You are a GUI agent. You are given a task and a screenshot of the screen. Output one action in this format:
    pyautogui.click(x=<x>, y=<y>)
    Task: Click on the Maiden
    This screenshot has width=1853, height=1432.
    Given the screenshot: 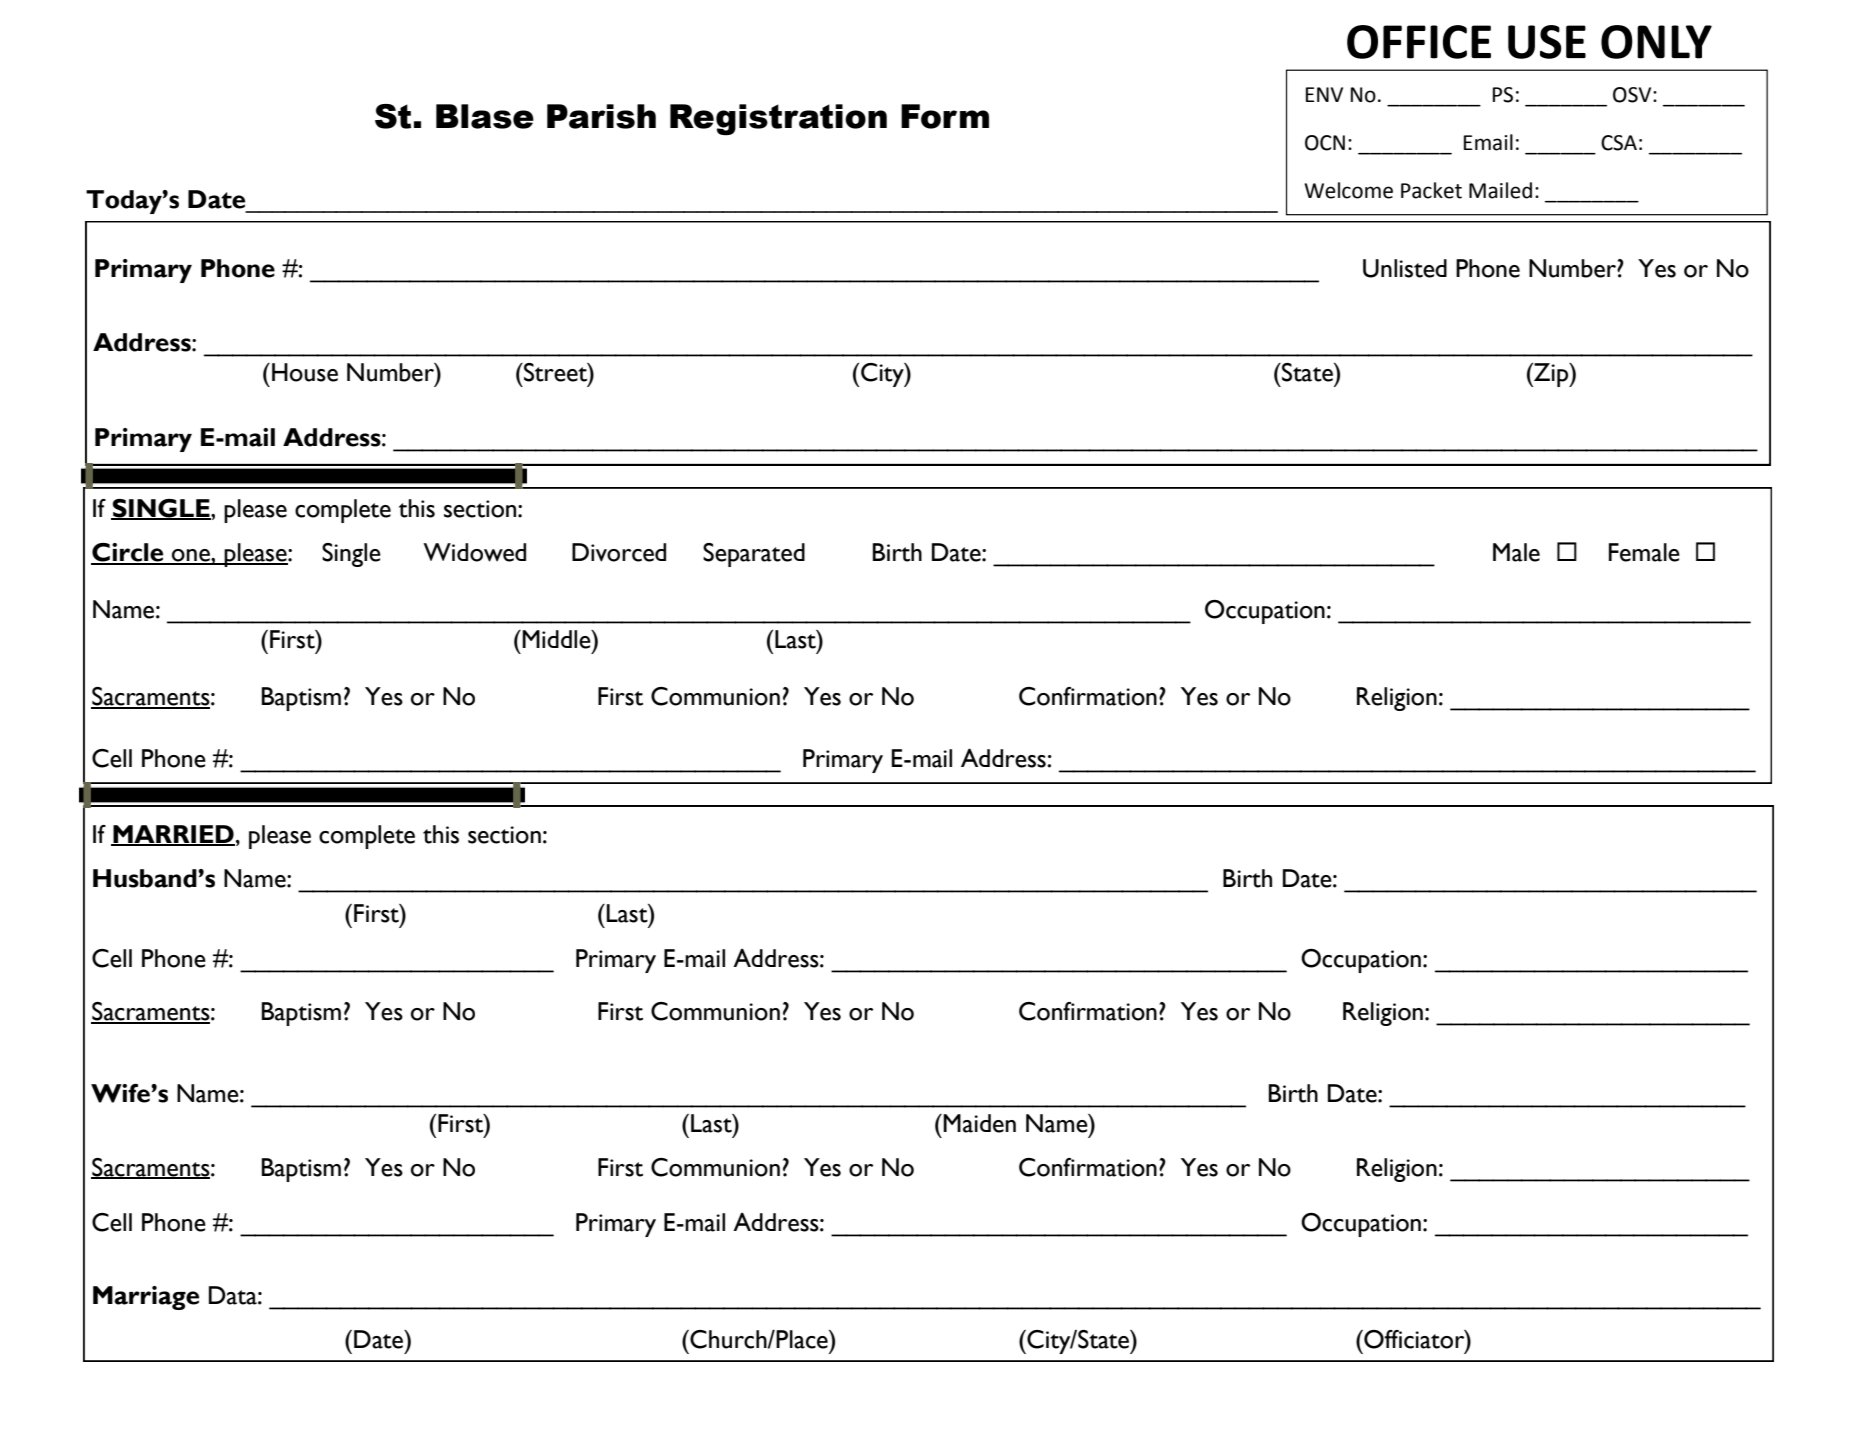 What is the action you would take?
    pyautogui.click(x=979, y=1123)
